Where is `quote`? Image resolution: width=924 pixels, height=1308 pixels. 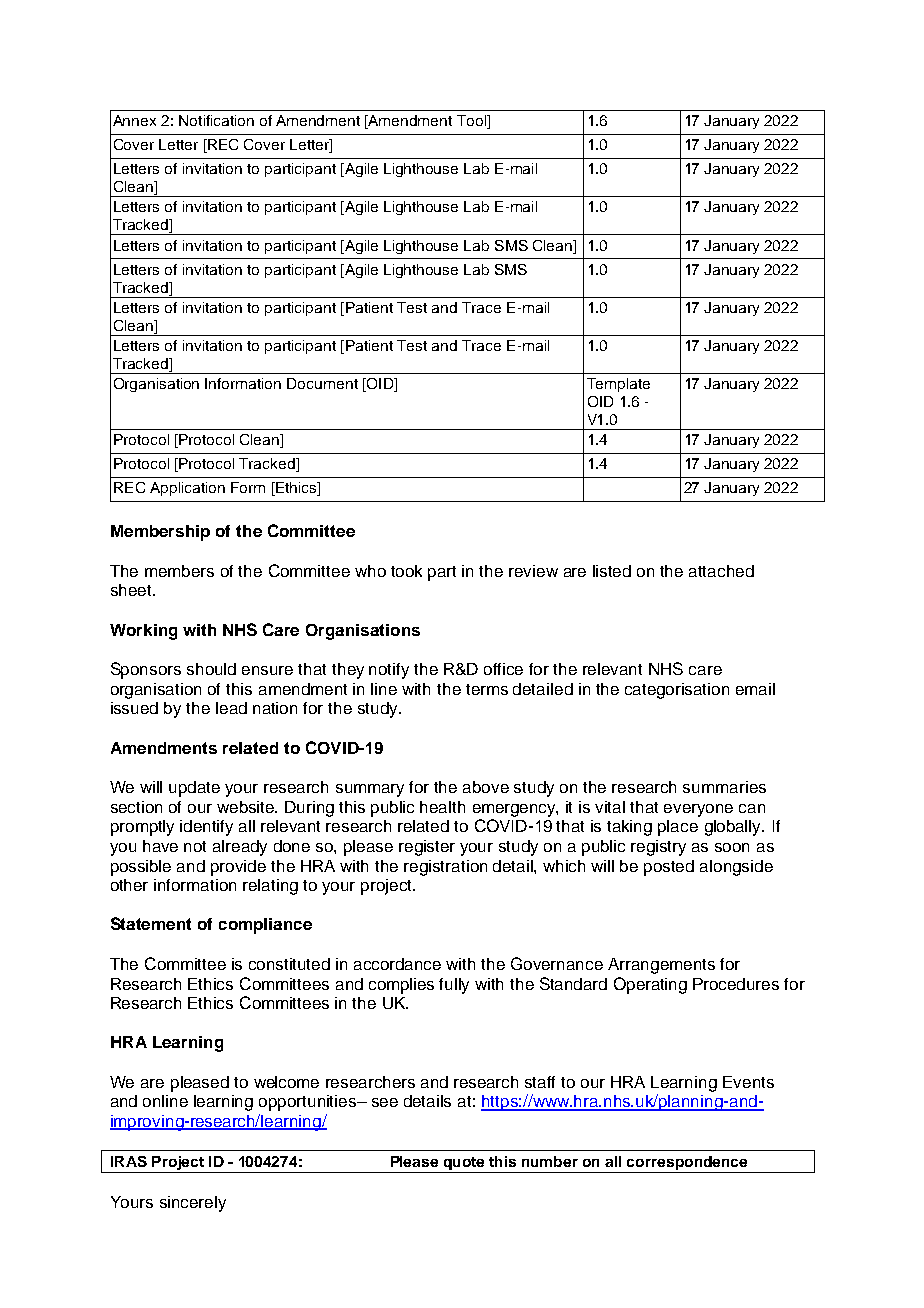
quote is located at coordinates (464, 1165).
